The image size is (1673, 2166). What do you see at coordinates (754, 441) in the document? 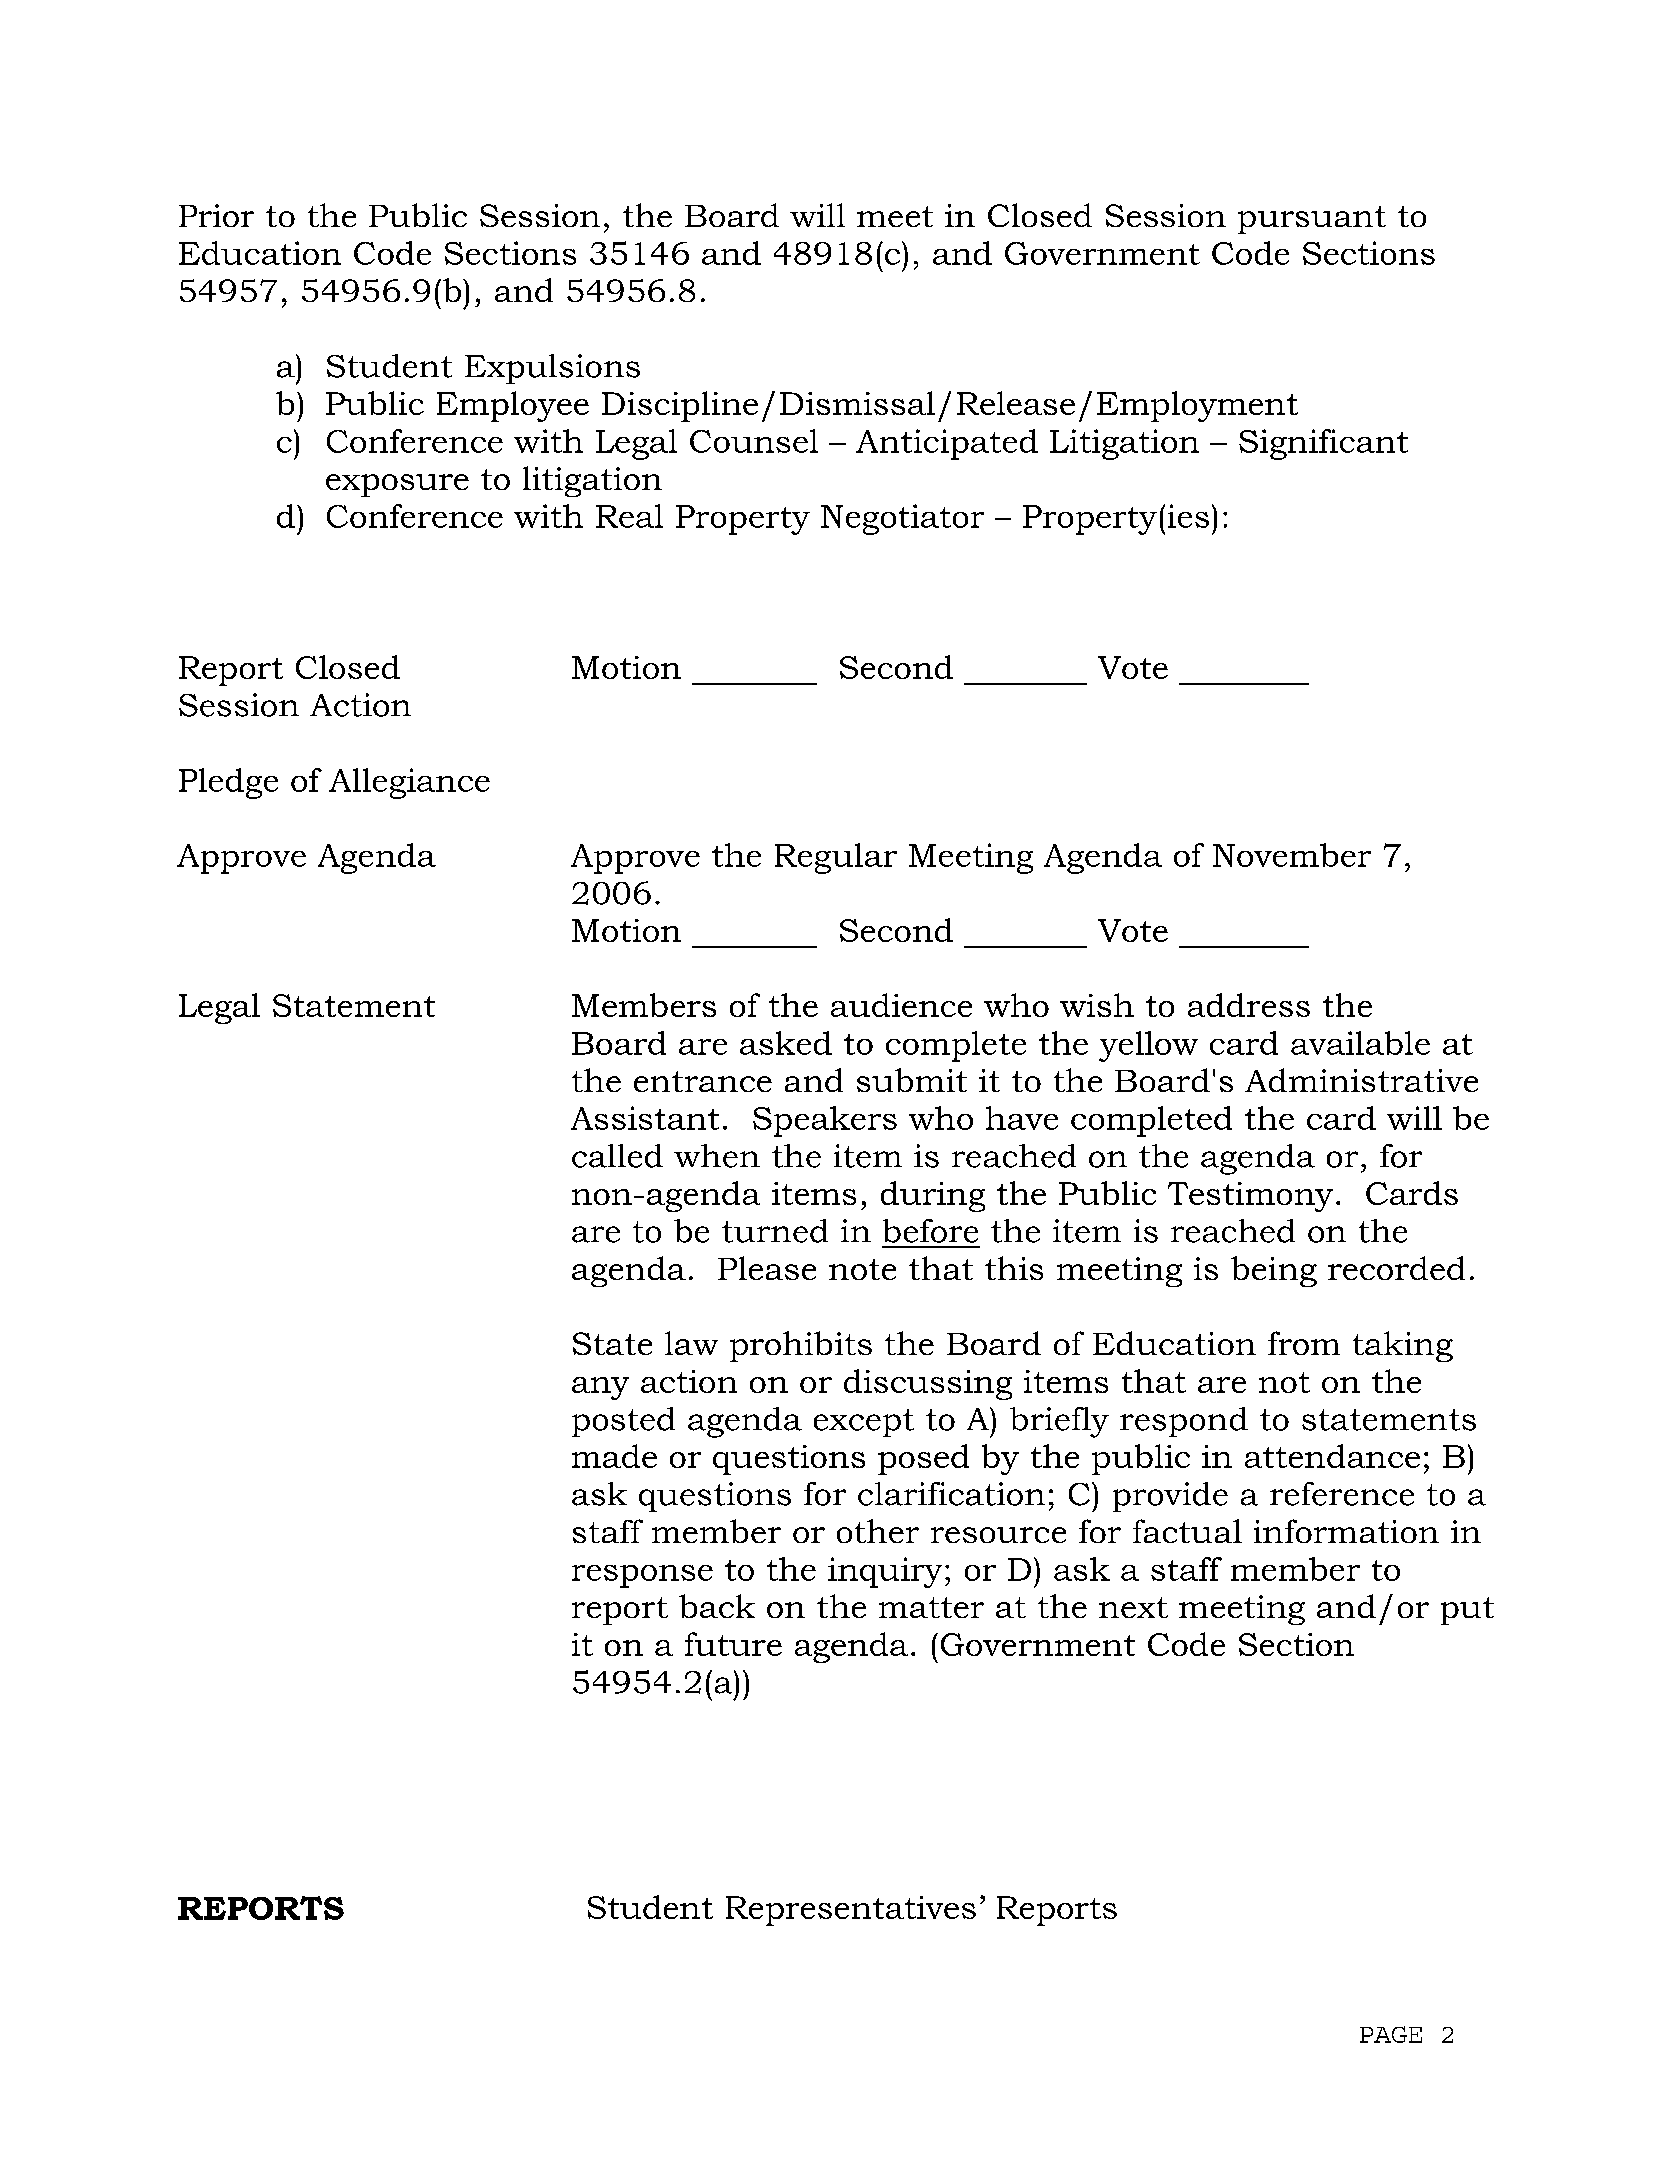
I see `Counsel` at bounding box center [754, 441].
